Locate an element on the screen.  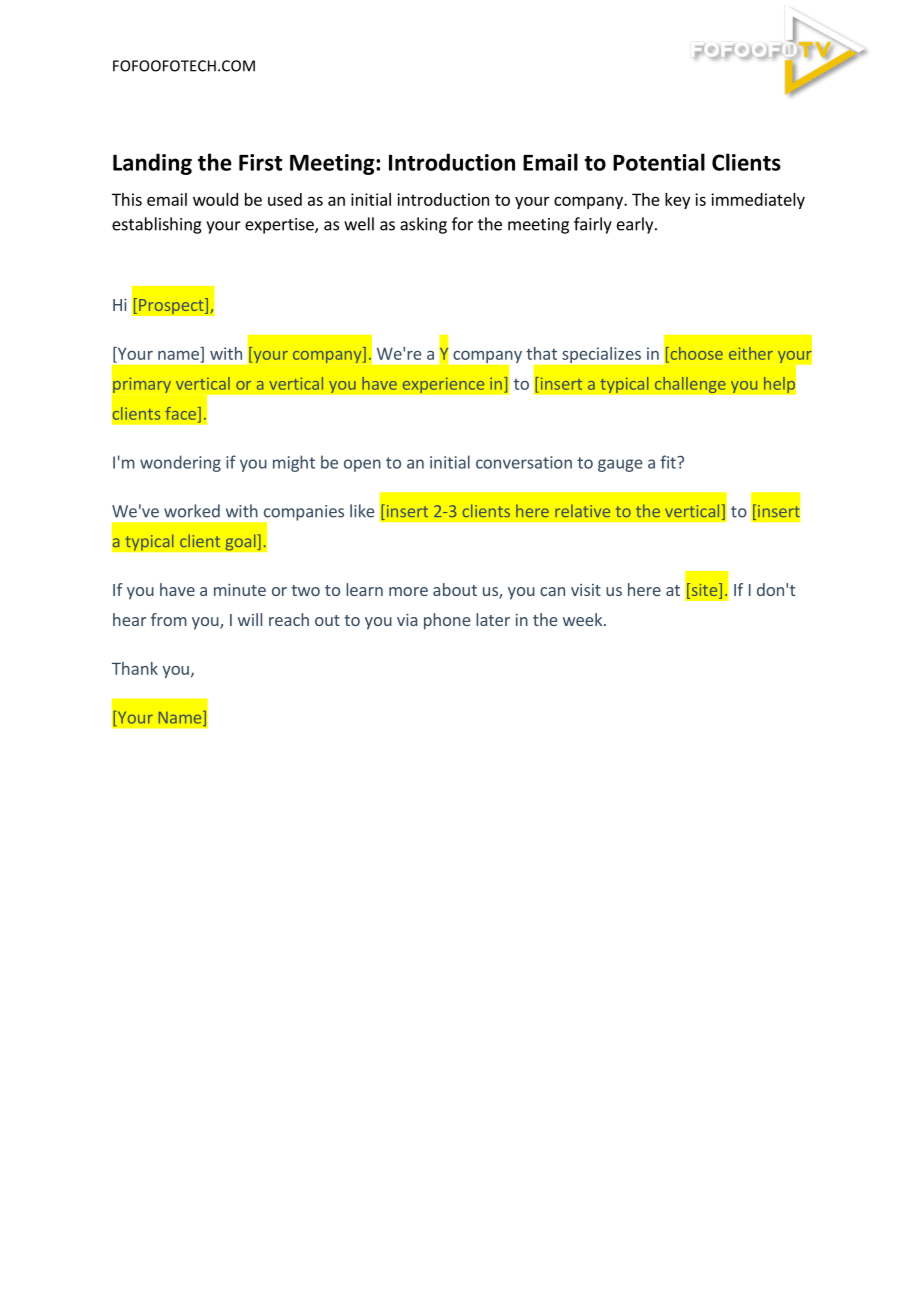
for is located at coordinates (462, 224).
